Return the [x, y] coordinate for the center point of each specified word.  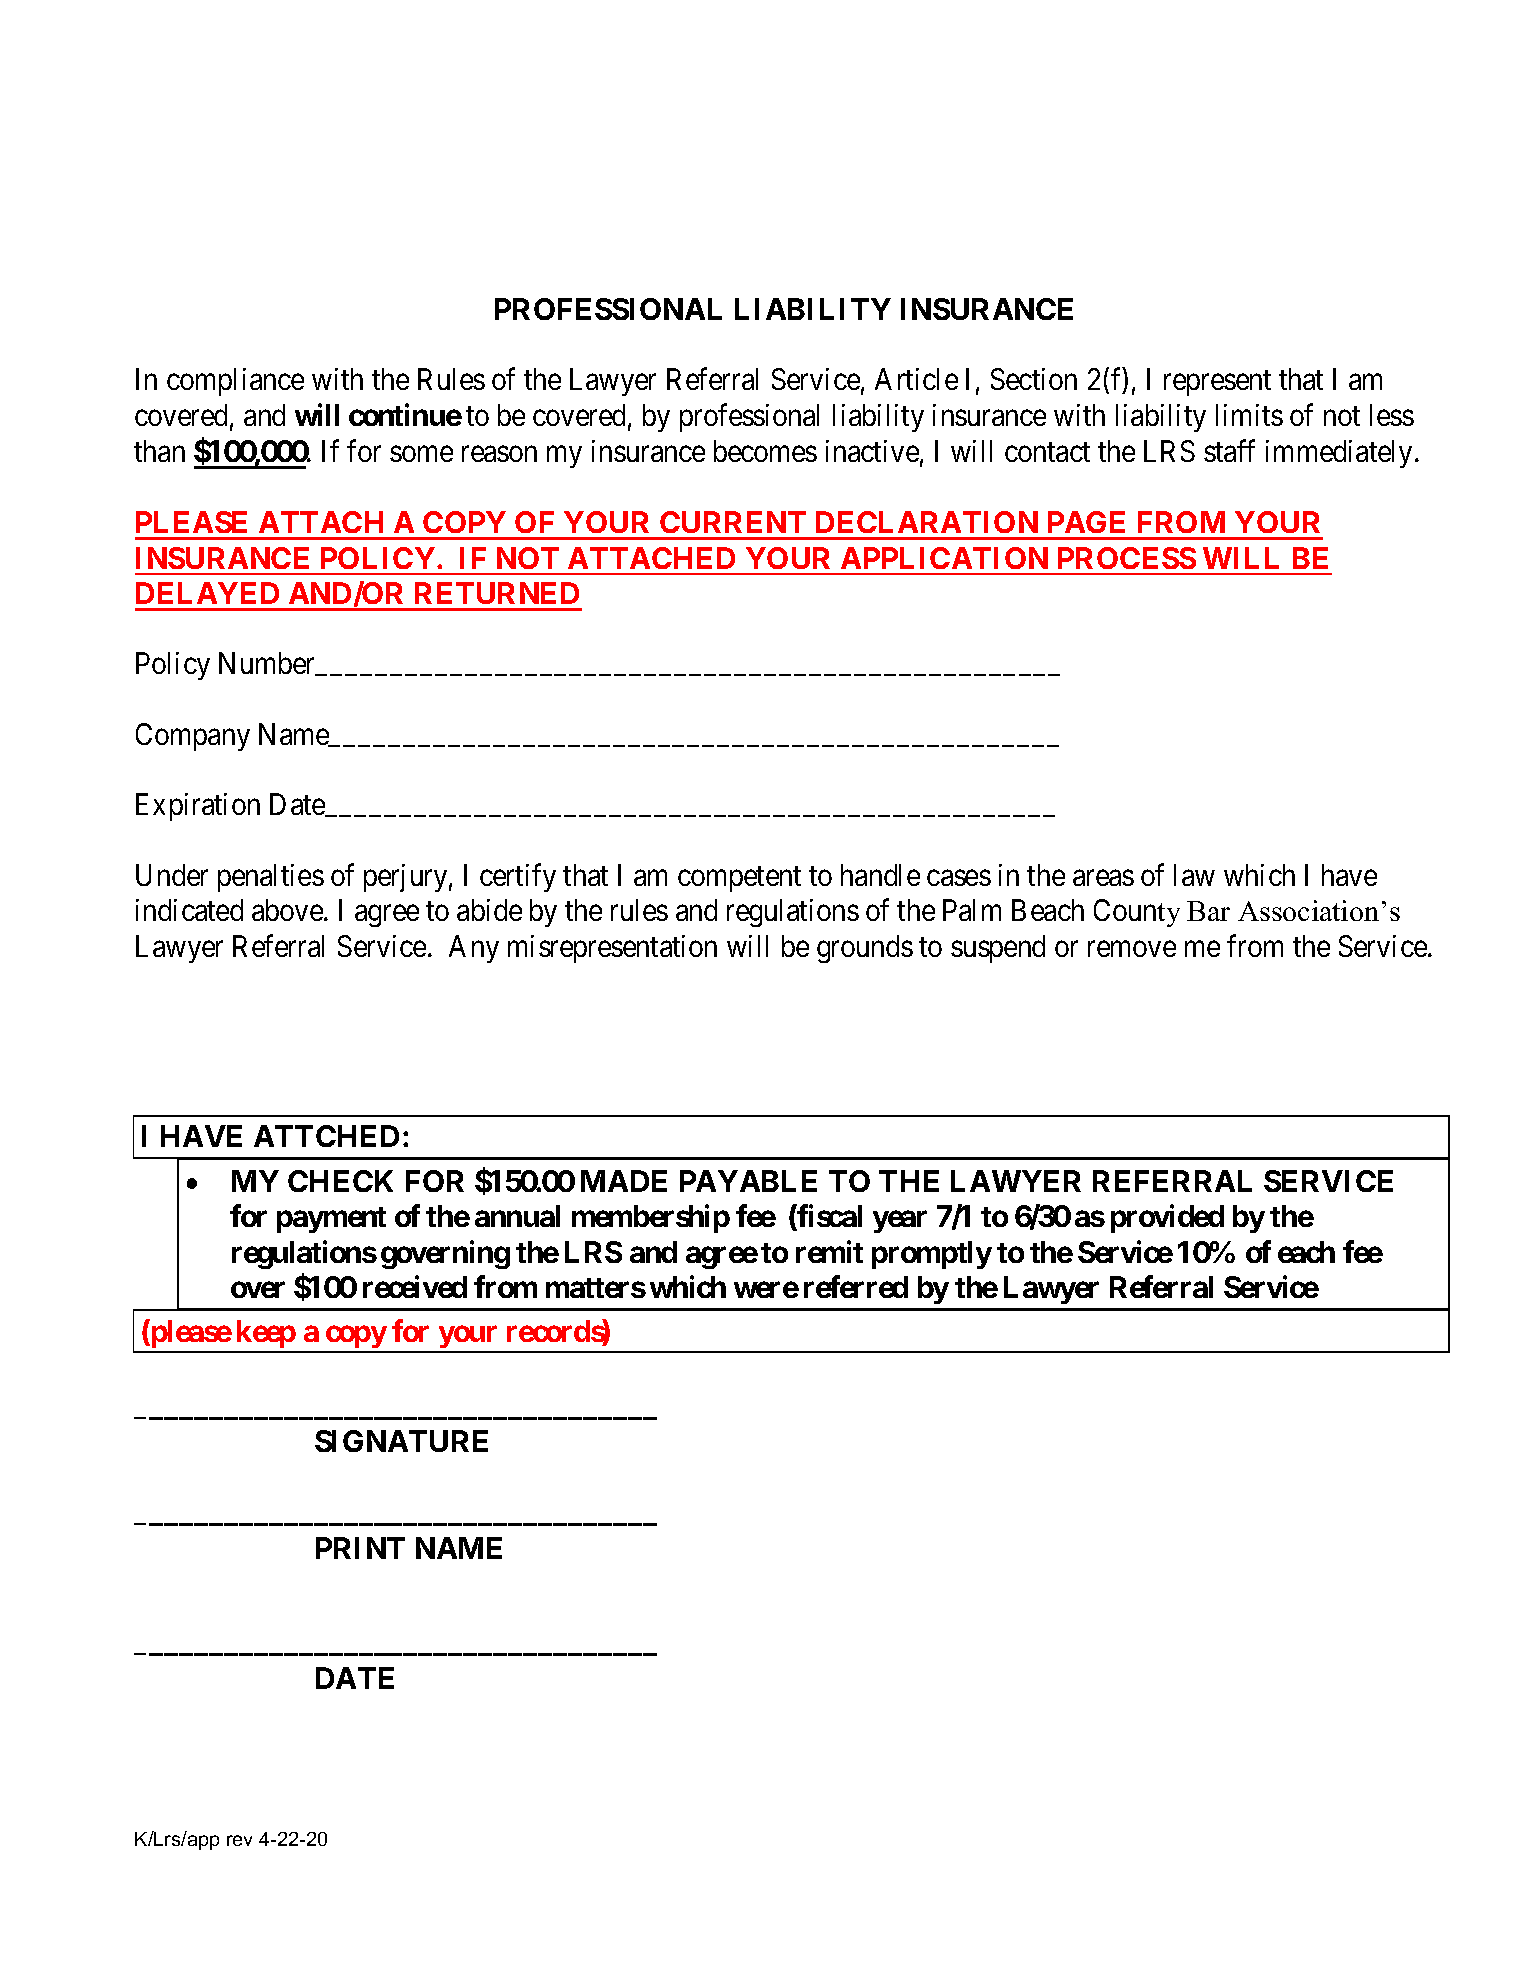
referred [856, 1286]
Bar [1208, 911]
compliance [235, 382]
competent [739, 879]
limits [1249, 415]
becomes [765, 451]
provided [1167, 1219]
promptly [932, 1255]
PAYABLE [748, 1181]
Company [193, 737]
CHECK [340, 1181]
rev [239, 1840]
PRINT [360, 1548]
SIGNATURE [401, 1441]
